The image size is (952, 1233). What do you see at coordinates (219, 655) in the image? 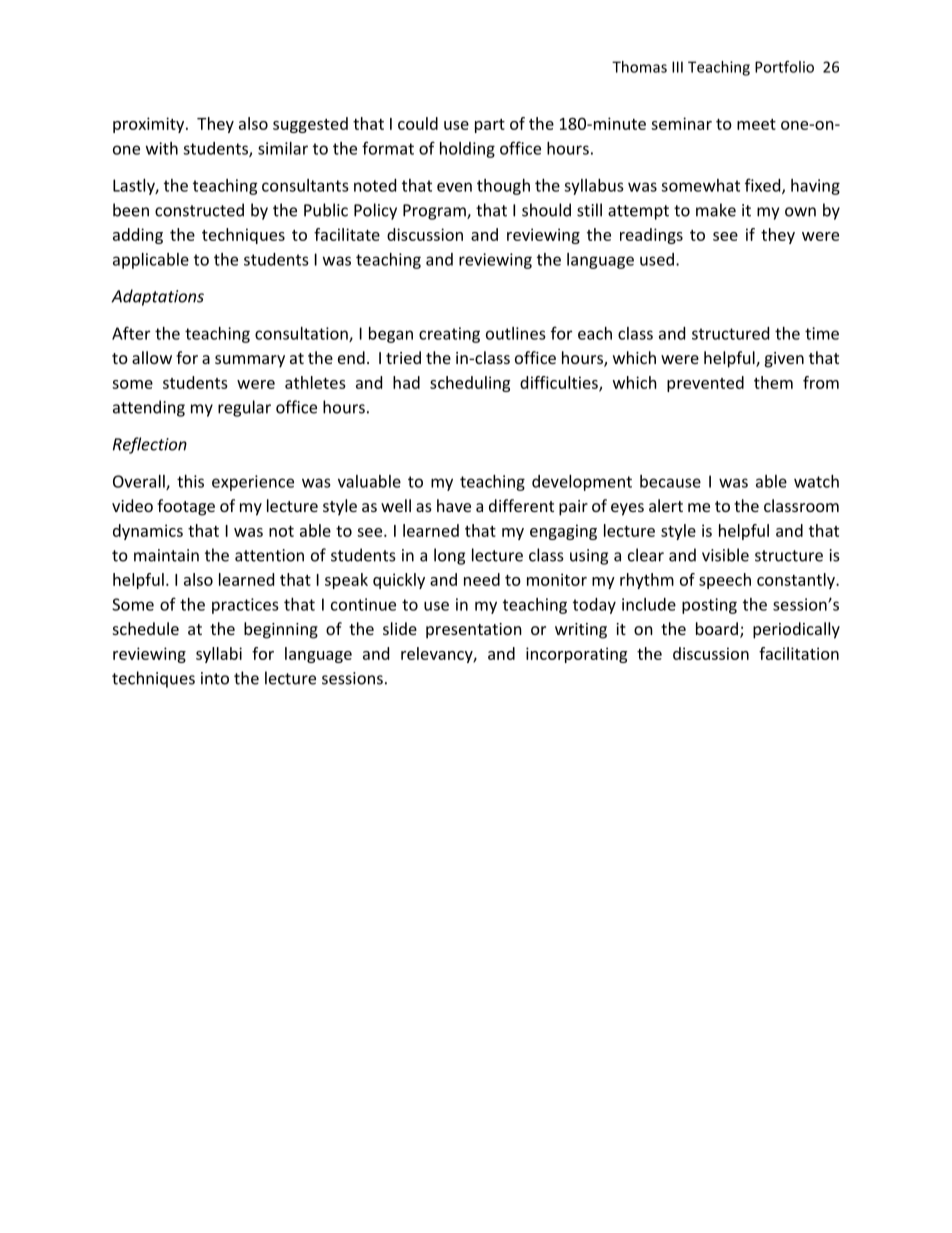
I see `syllabi` at bounding box center [219, 655].
